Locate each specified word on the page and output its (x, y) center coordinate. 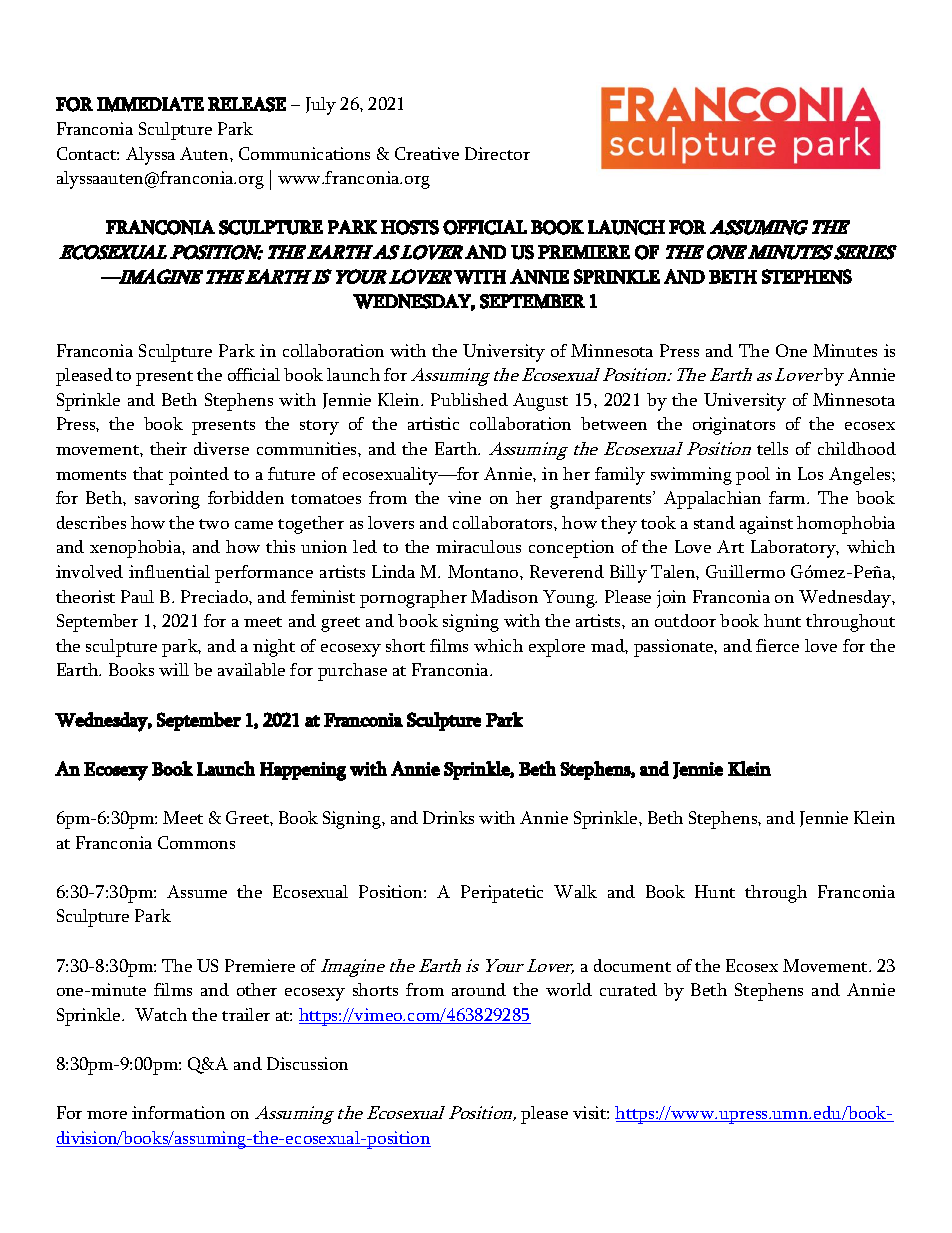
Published (469, 399)
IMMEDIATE (150, 104)
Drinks (448, 817)
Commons (196, 842)
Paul (137, 596)
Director (497, 153)
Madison (504, 596)
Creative (427, 153)
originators (734, 426)
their (168, 448)
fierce (777, 645)
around (479, 989)
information (178, 1112)
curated (628, 989)
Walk (575, 891)
